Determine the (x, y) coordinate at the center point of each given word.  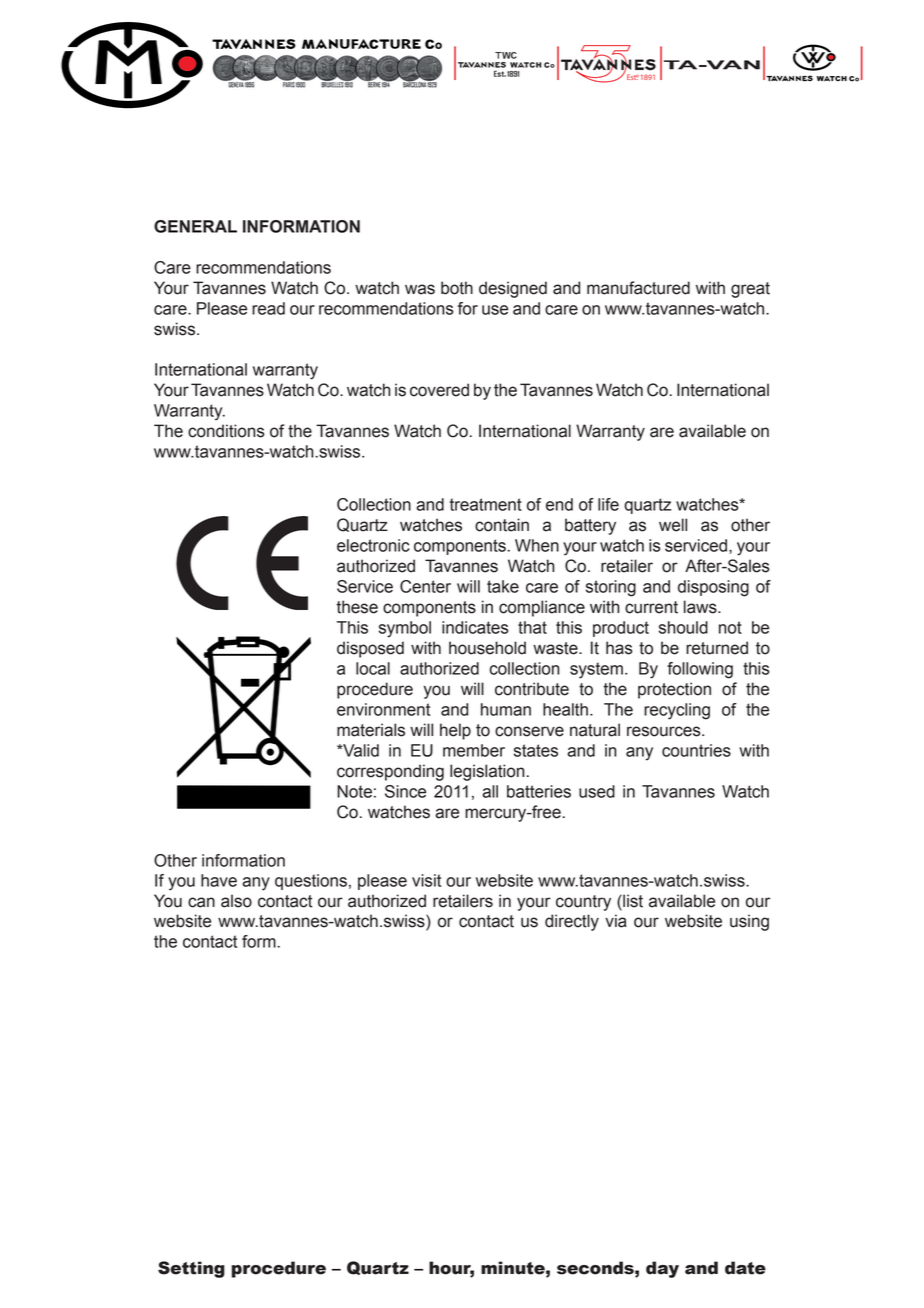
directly (572, 922)
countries (696, 750)
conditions (226, 431)
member (474, 750)
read (268, 308)
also (236, 901)
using (749, 922)
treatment (486, 504)
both (457, 288)
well (673, 525)
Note (354, 791)
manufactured (638, 288)
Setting (191, 1269)
